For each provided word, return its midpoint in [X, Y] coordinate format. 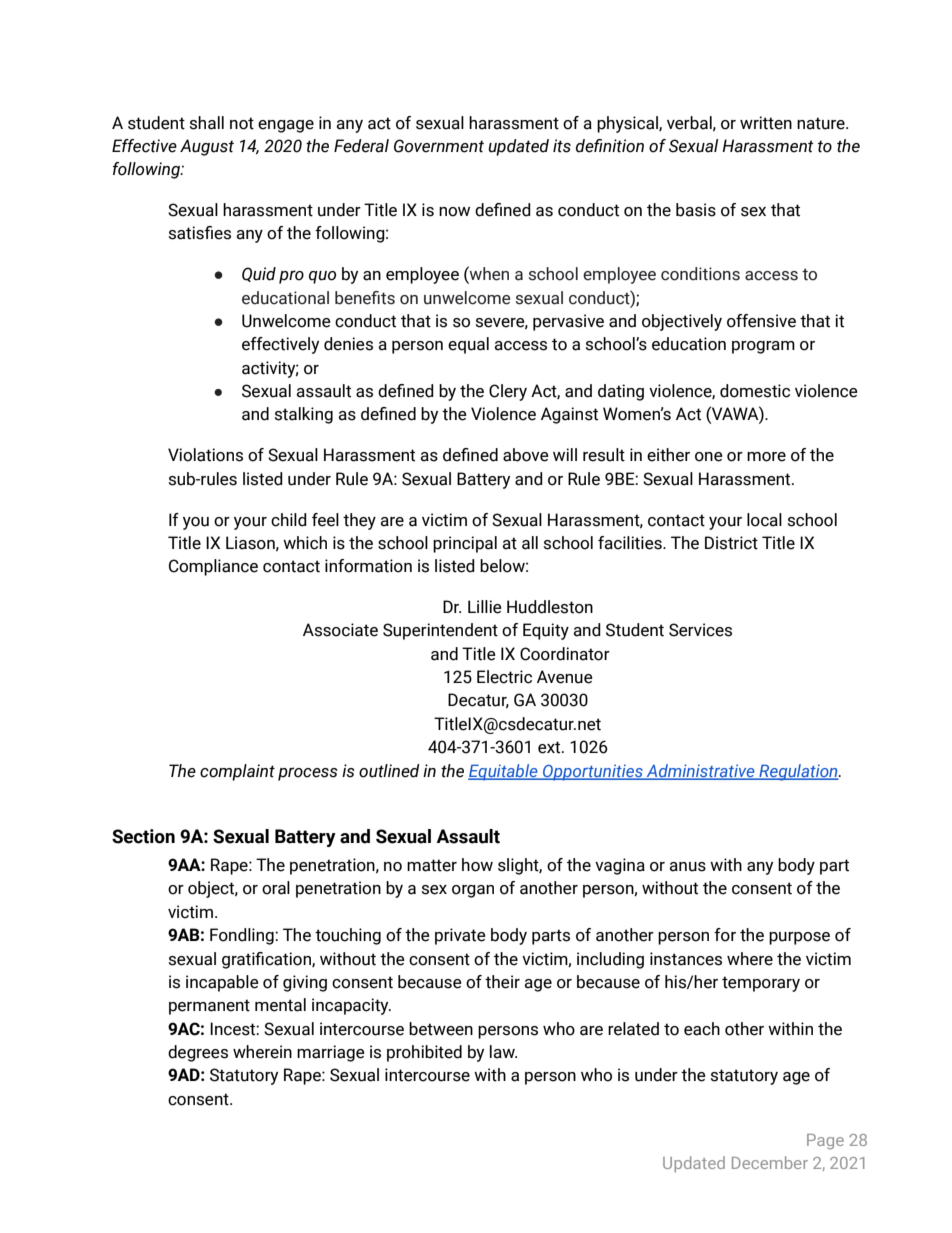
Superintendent [440, 631]
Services [700, 630]
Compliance [213, 567]
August [207, 147]
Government [439, 146]
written [766, 123]
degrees [198, 1053]
